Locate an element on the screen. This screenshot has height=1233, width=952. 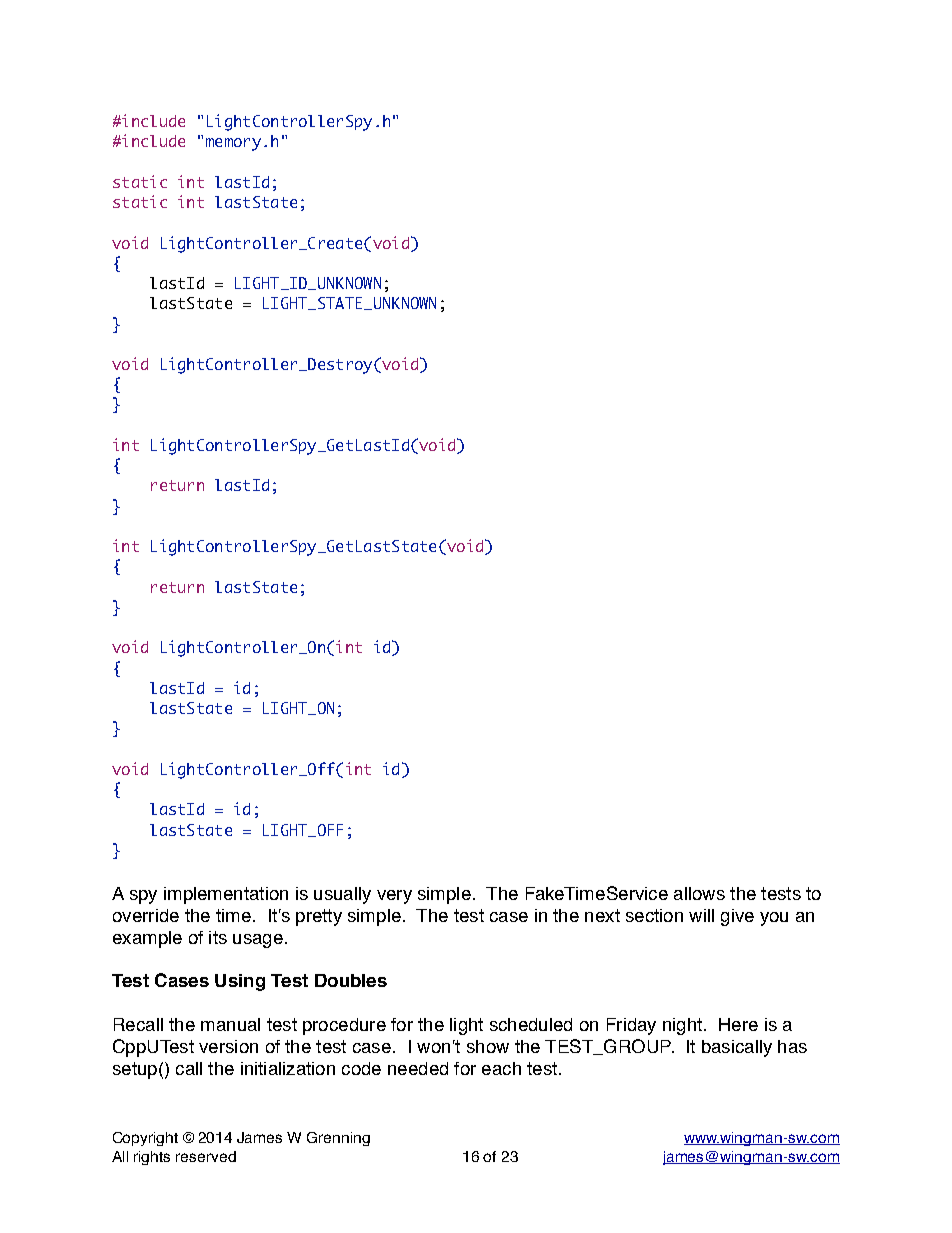
implementation is located at coordinates (226, 895).
